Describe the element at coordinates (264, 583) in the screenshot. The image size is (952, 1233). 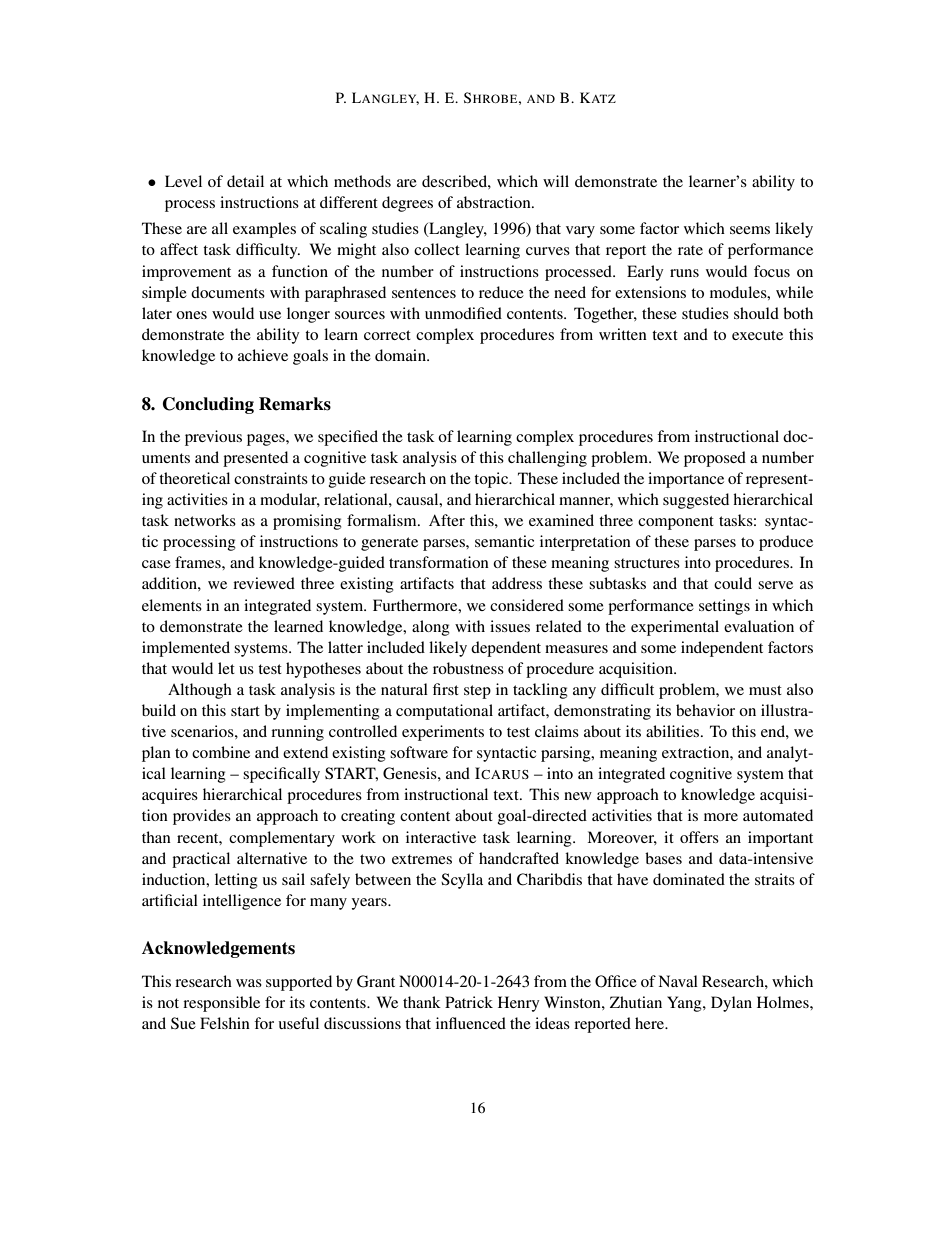
I see `reviewed` at that location.
